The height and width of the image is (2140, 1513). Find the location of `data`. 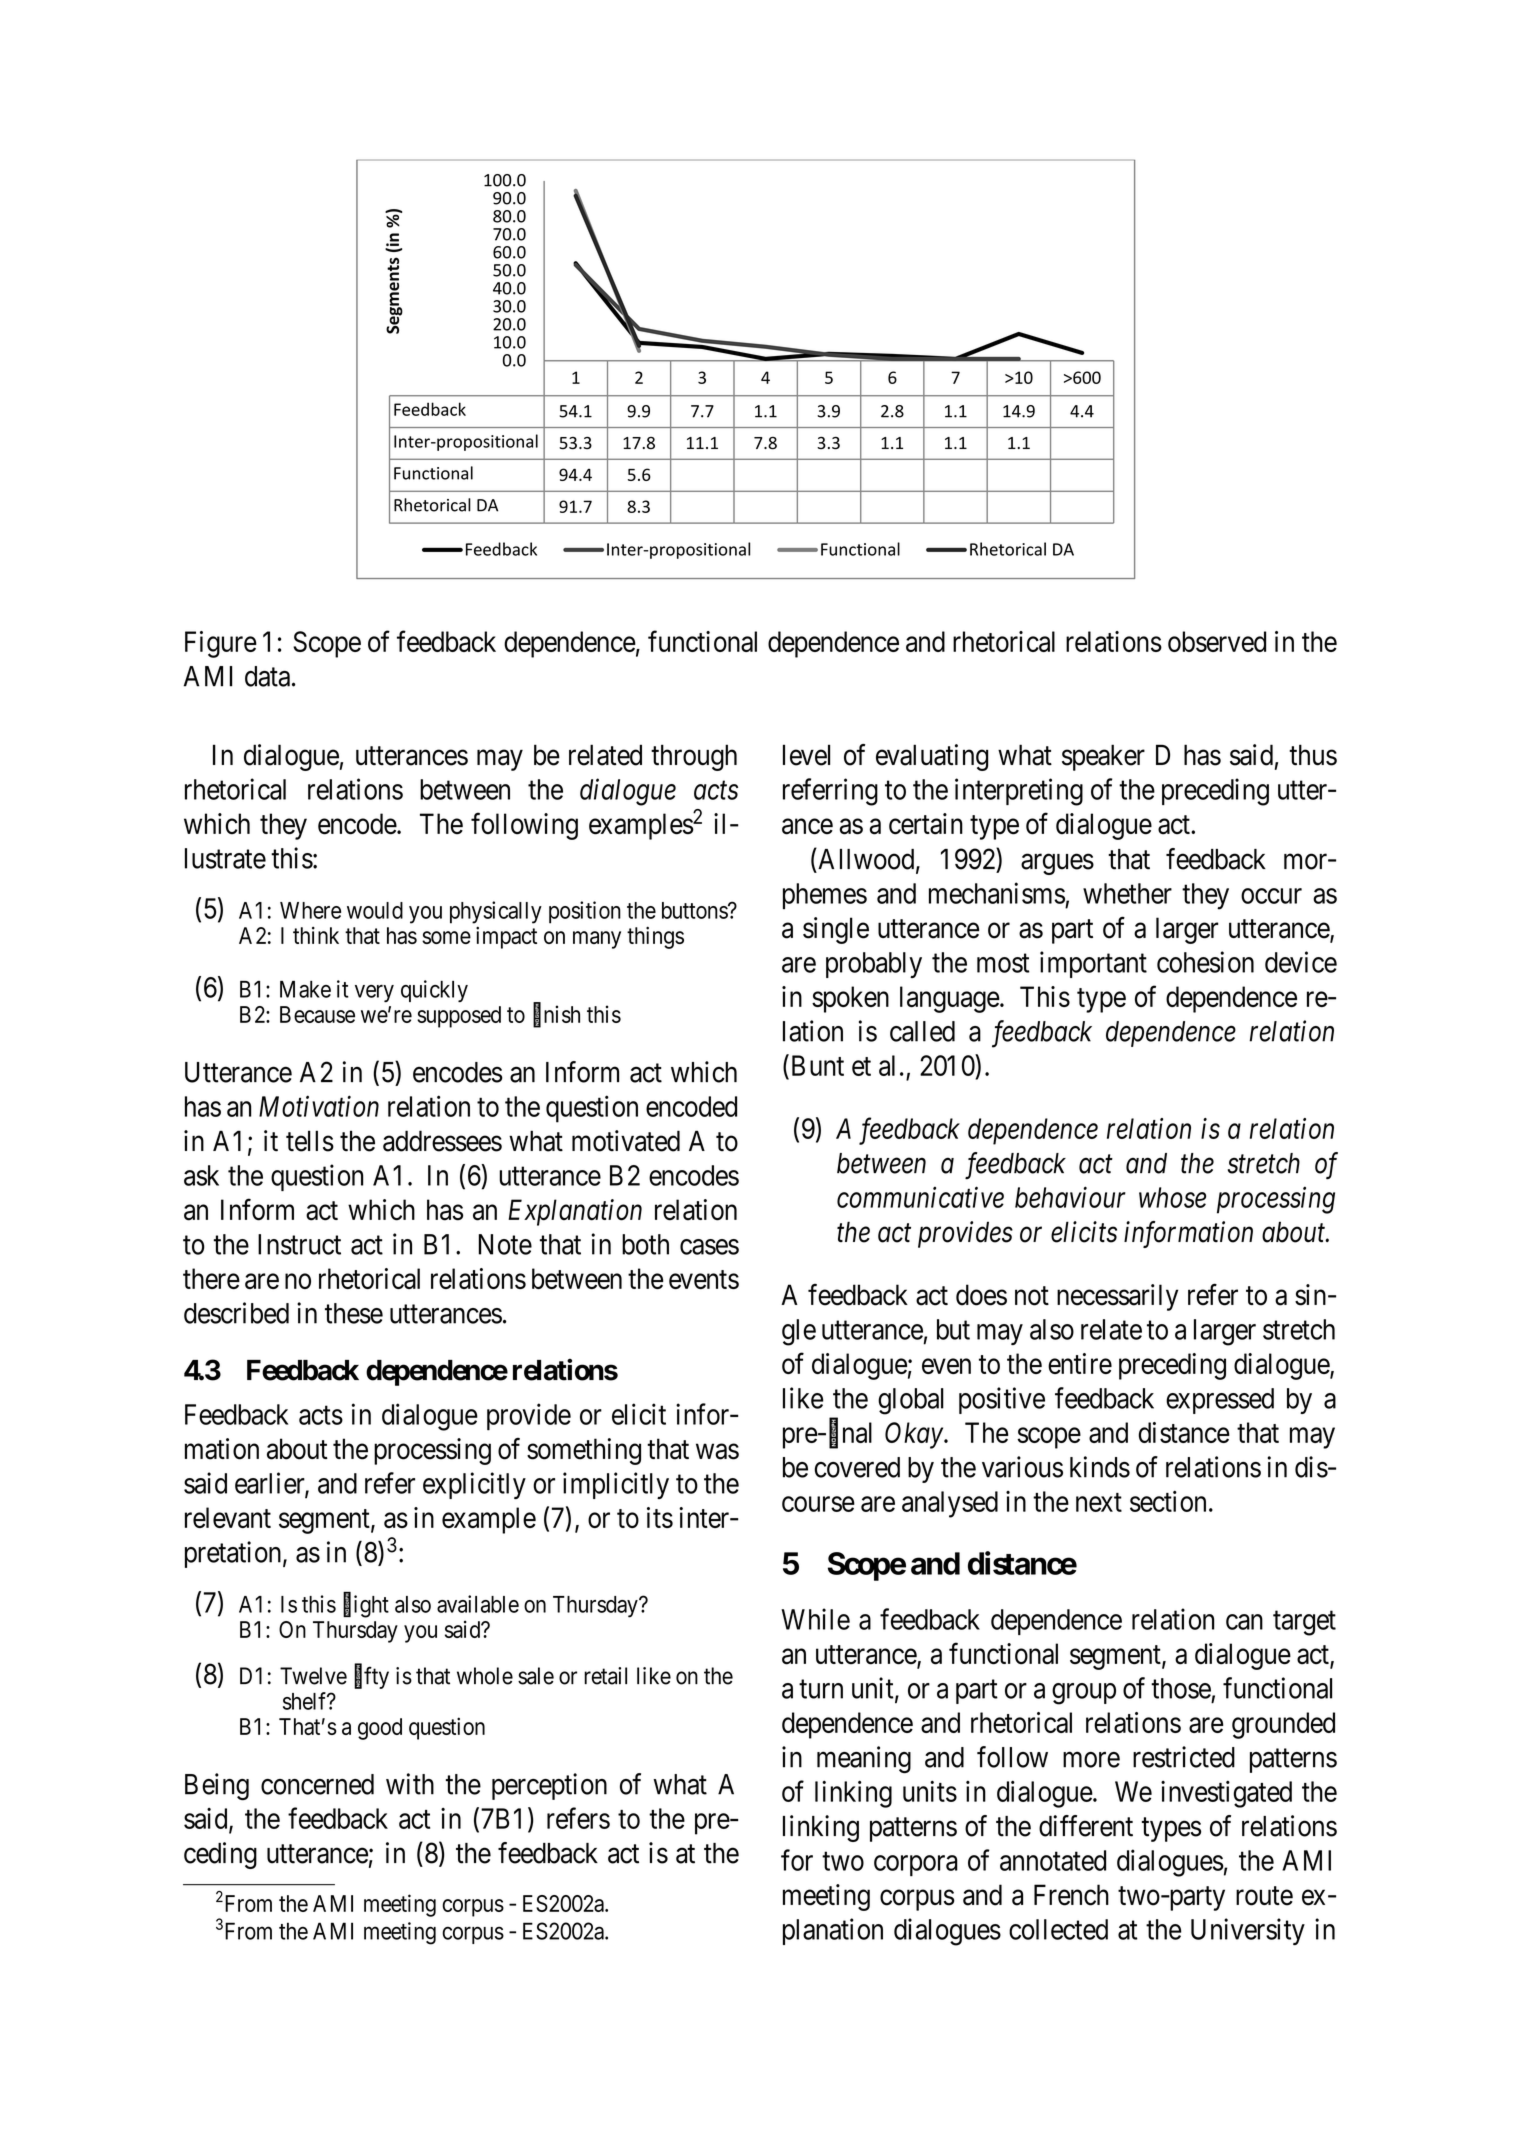

data is located at coordinates (267, 676).
